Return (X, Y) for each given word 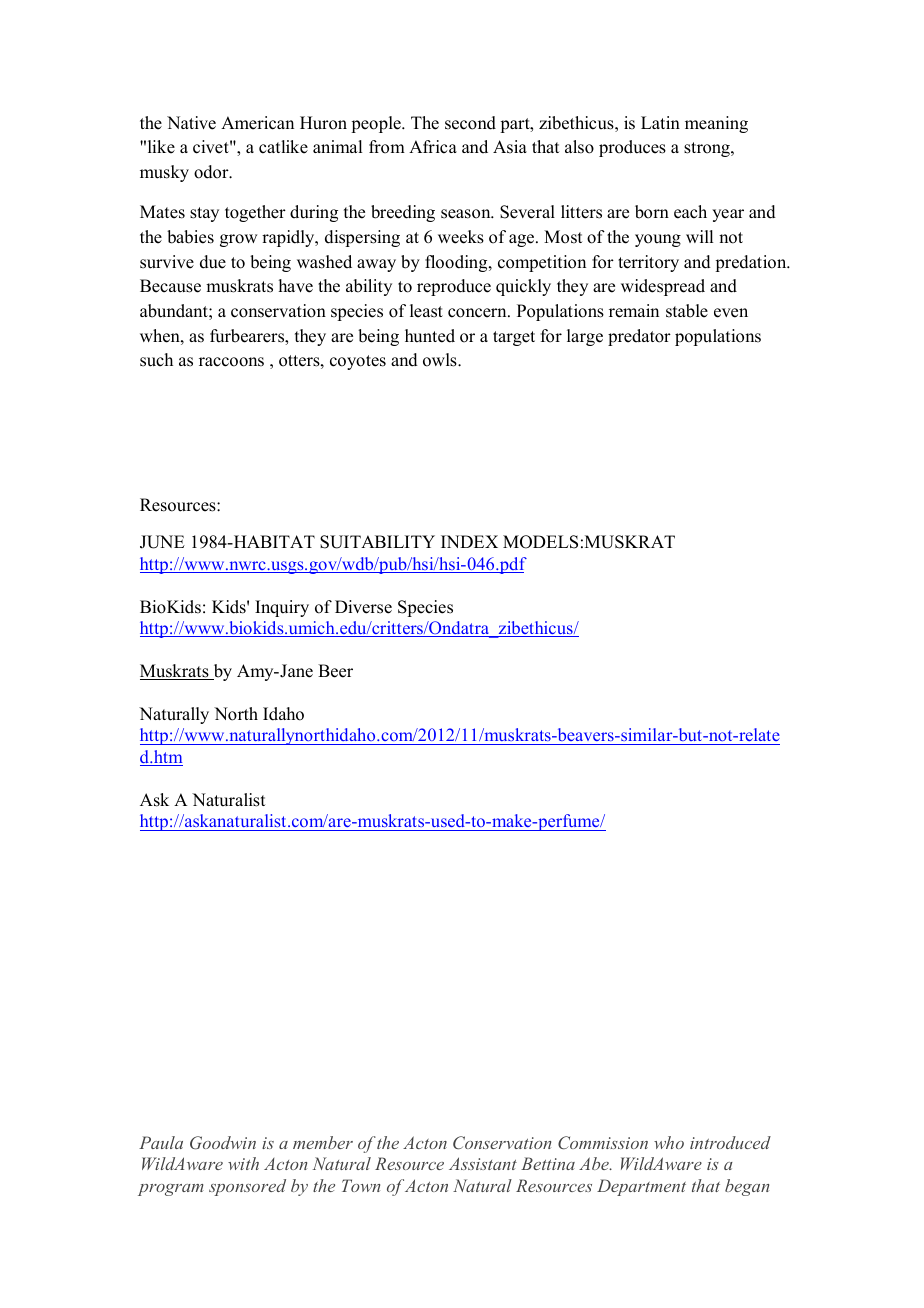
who (669, 1142)
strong (708, 149)
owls (441, 360)
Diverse (363, 607)
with (243, 1163)
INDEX (469, 541)
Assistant (483, 1163)
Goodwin (223, 1143)
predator (639, 337)
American (257, 123)
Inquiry (282, 608)
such (156, 360)
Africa (433, 147)
